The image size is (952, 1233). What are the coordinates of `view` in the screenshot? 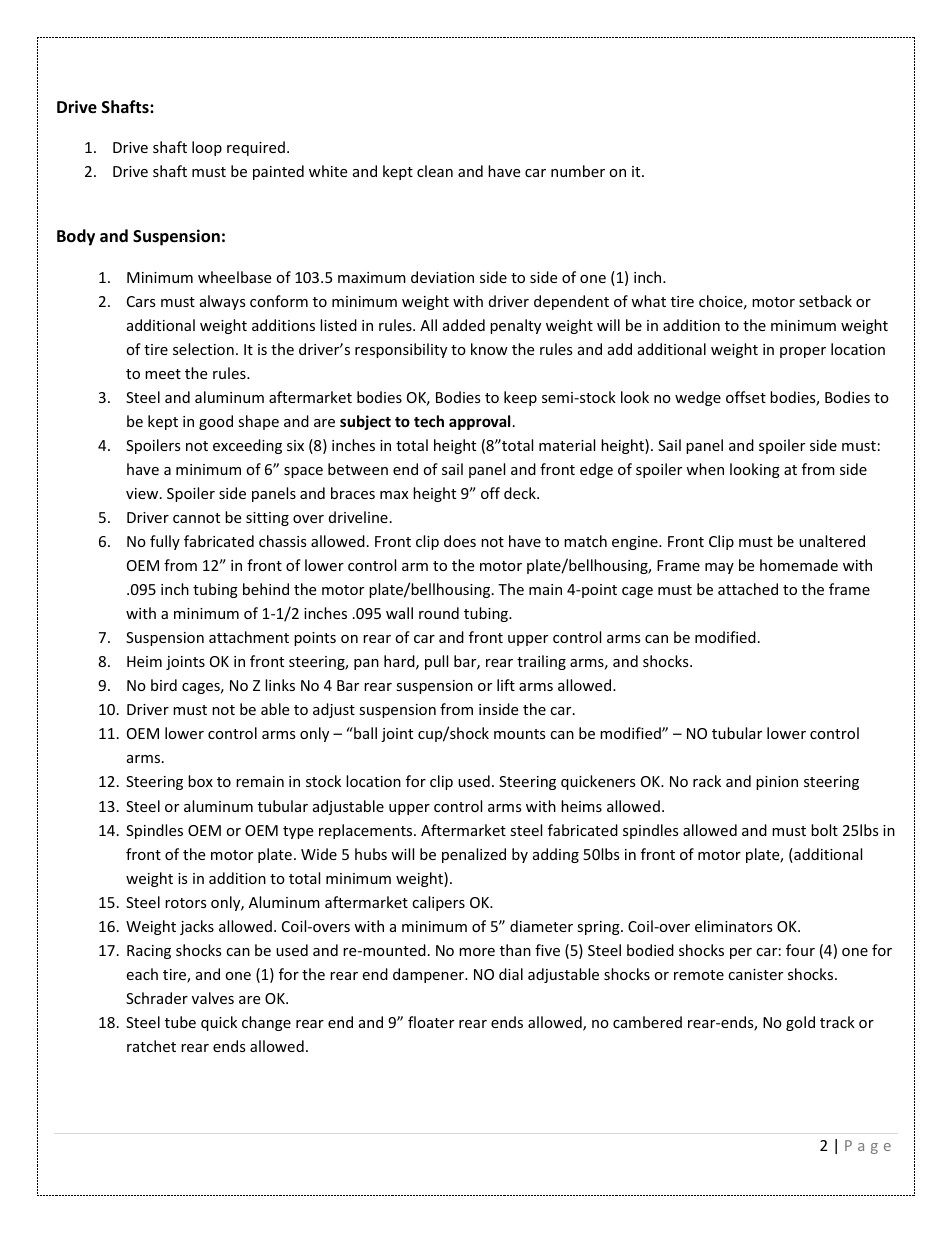 It's located at (143, 493).
